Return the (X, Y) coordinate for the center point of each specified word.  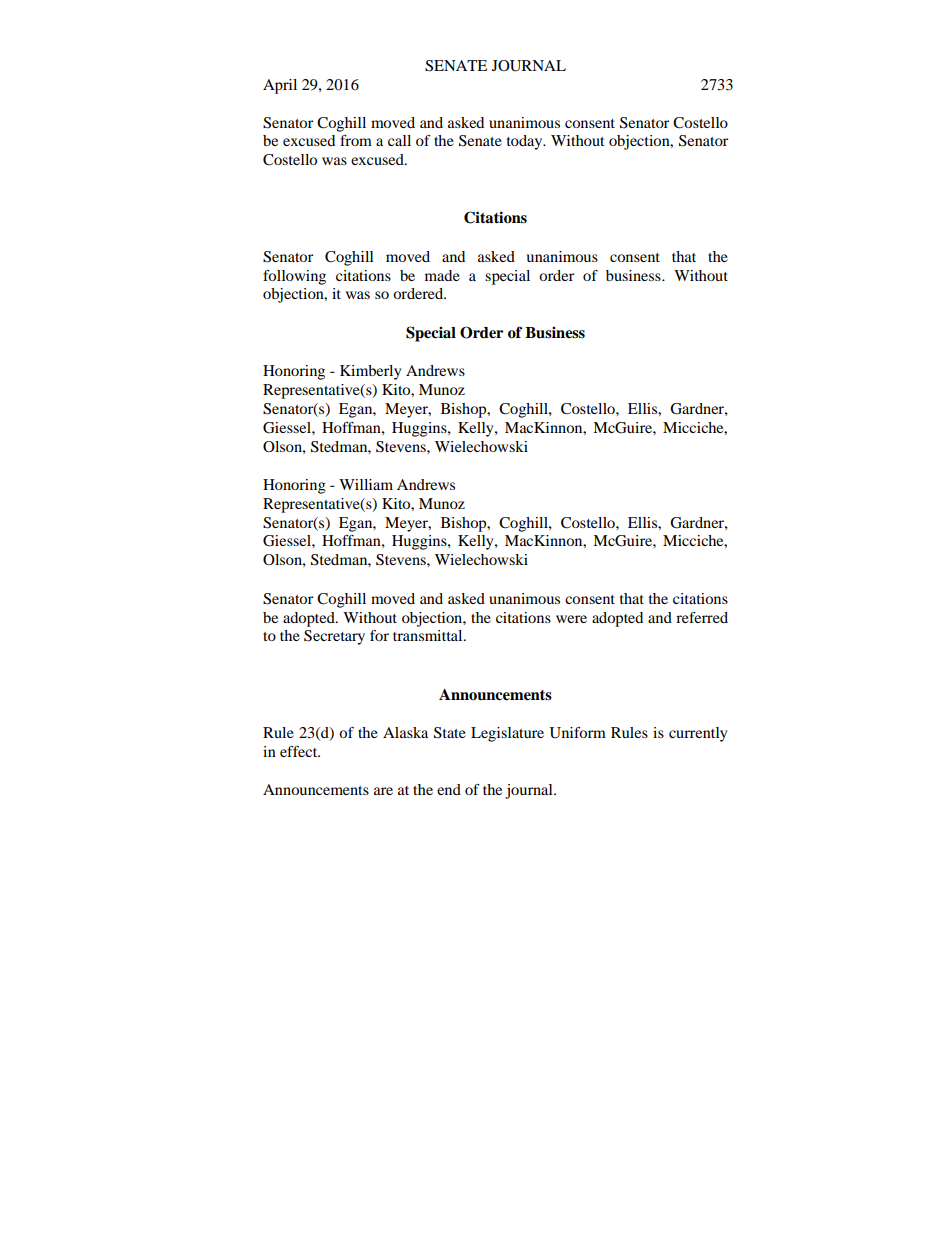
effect (300, 751)
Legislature (507, 734)
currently (698, 734)
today (526, 142)
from (356, 140)
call (399, 140)
